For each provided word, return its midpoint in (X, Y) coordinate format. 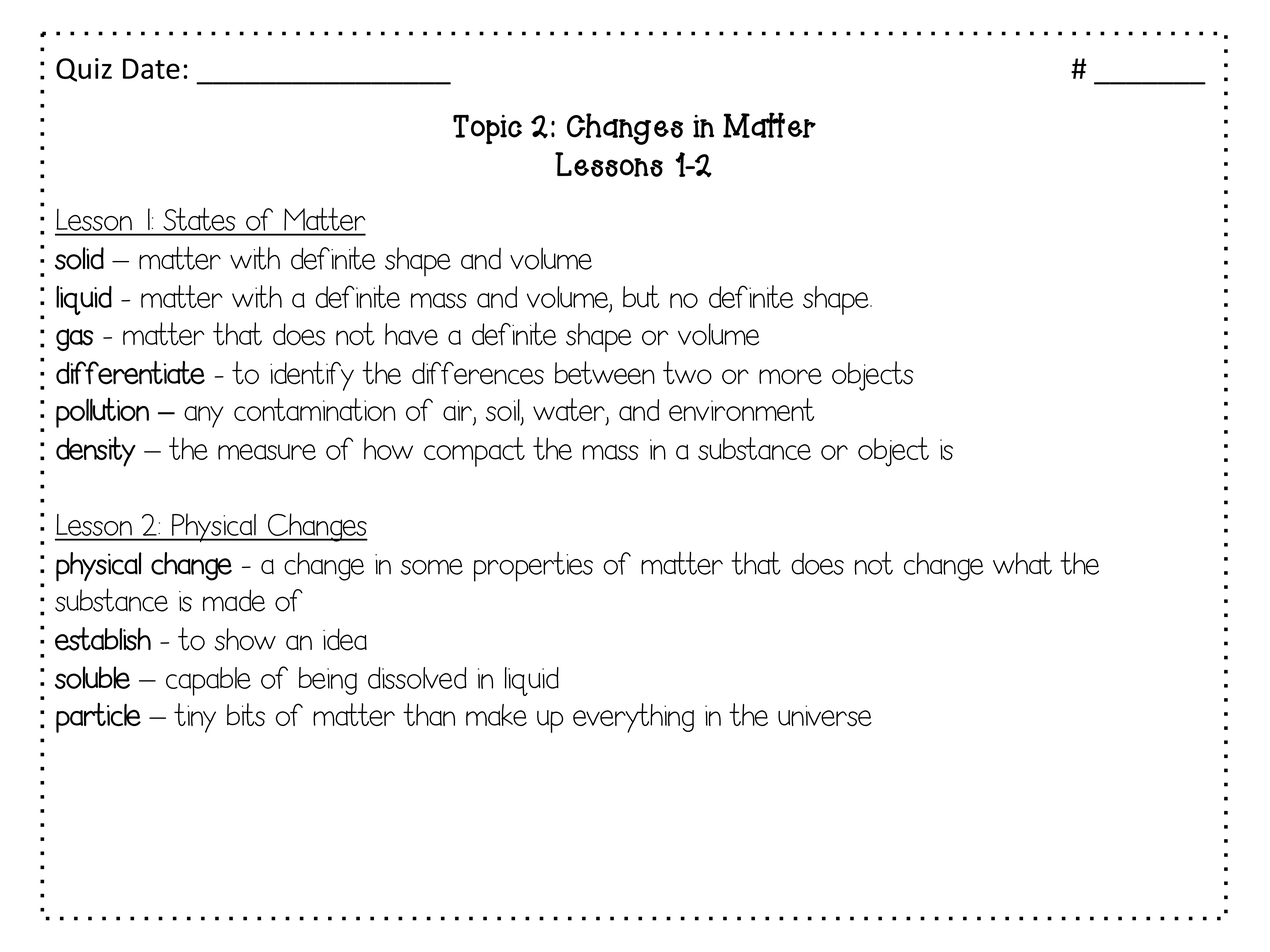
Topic (487, 129)
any (203, 416)
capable (208, 681)
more (790, 376)
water (570, 411)
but (641, 296)
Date (151, 68)
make (496, 715)
